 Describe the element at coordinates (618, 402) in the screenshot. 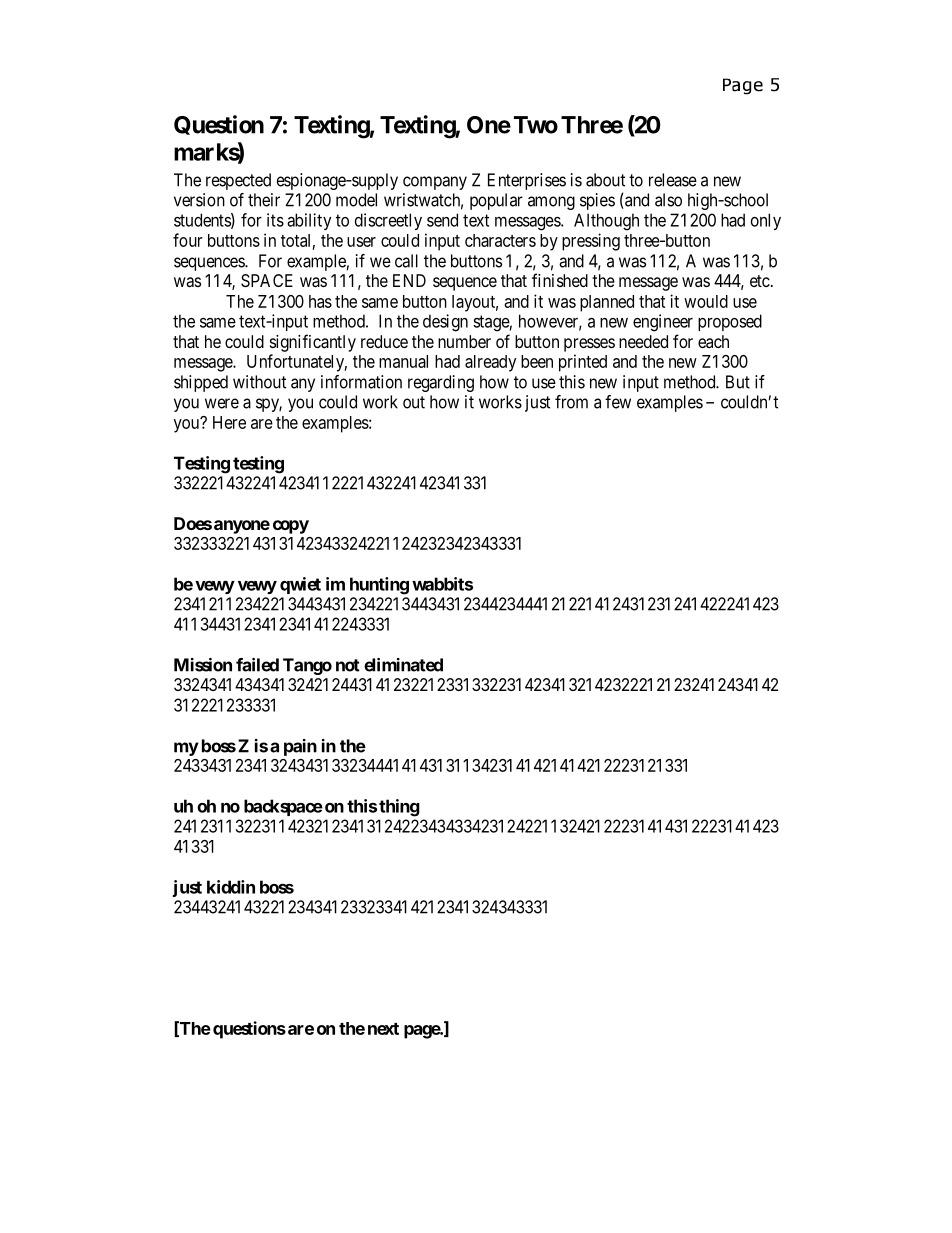

I see `few` at that location.
